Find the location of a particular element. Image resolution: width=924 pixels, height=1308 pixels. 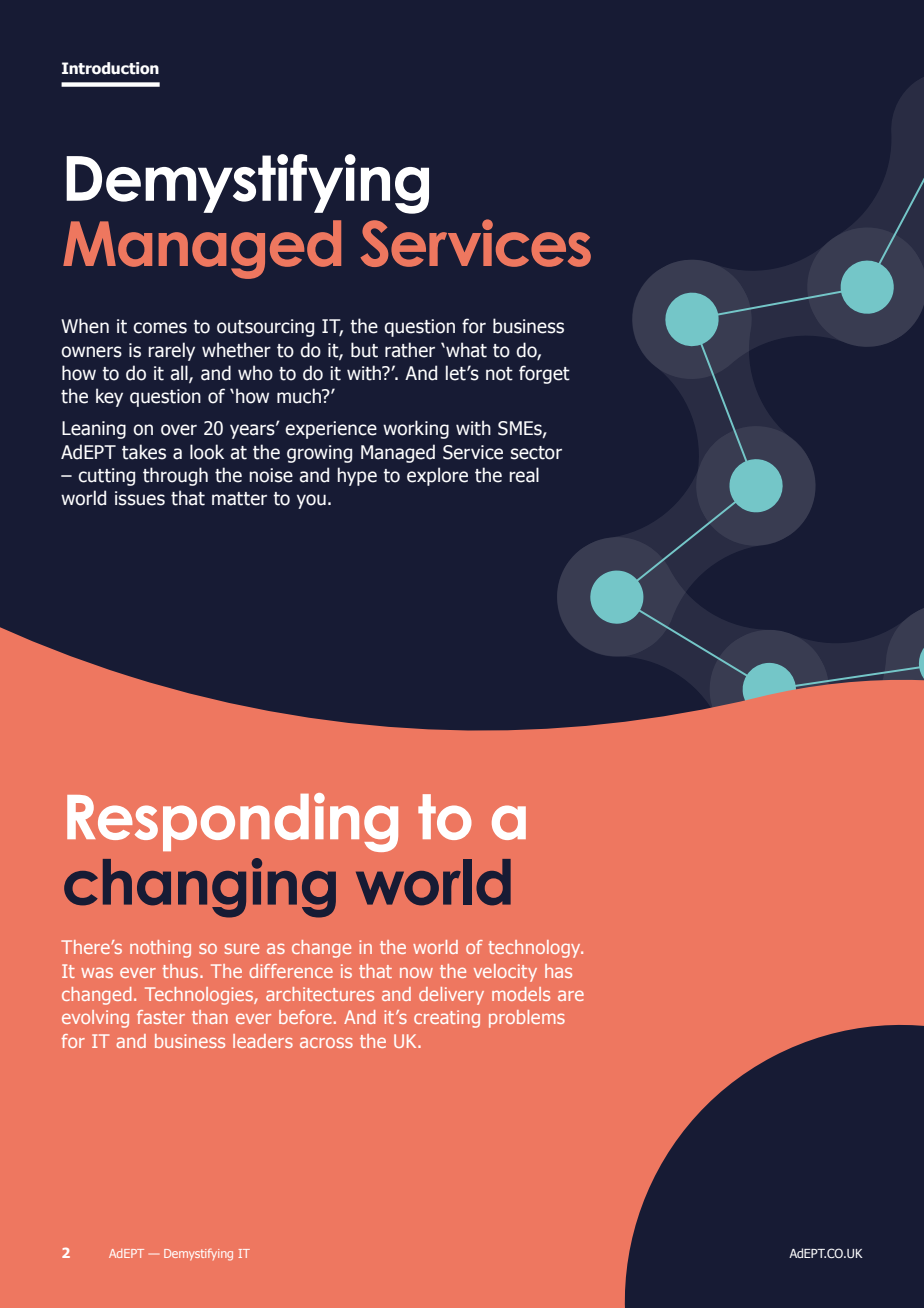

before is located at coordinates (305, 1017).
